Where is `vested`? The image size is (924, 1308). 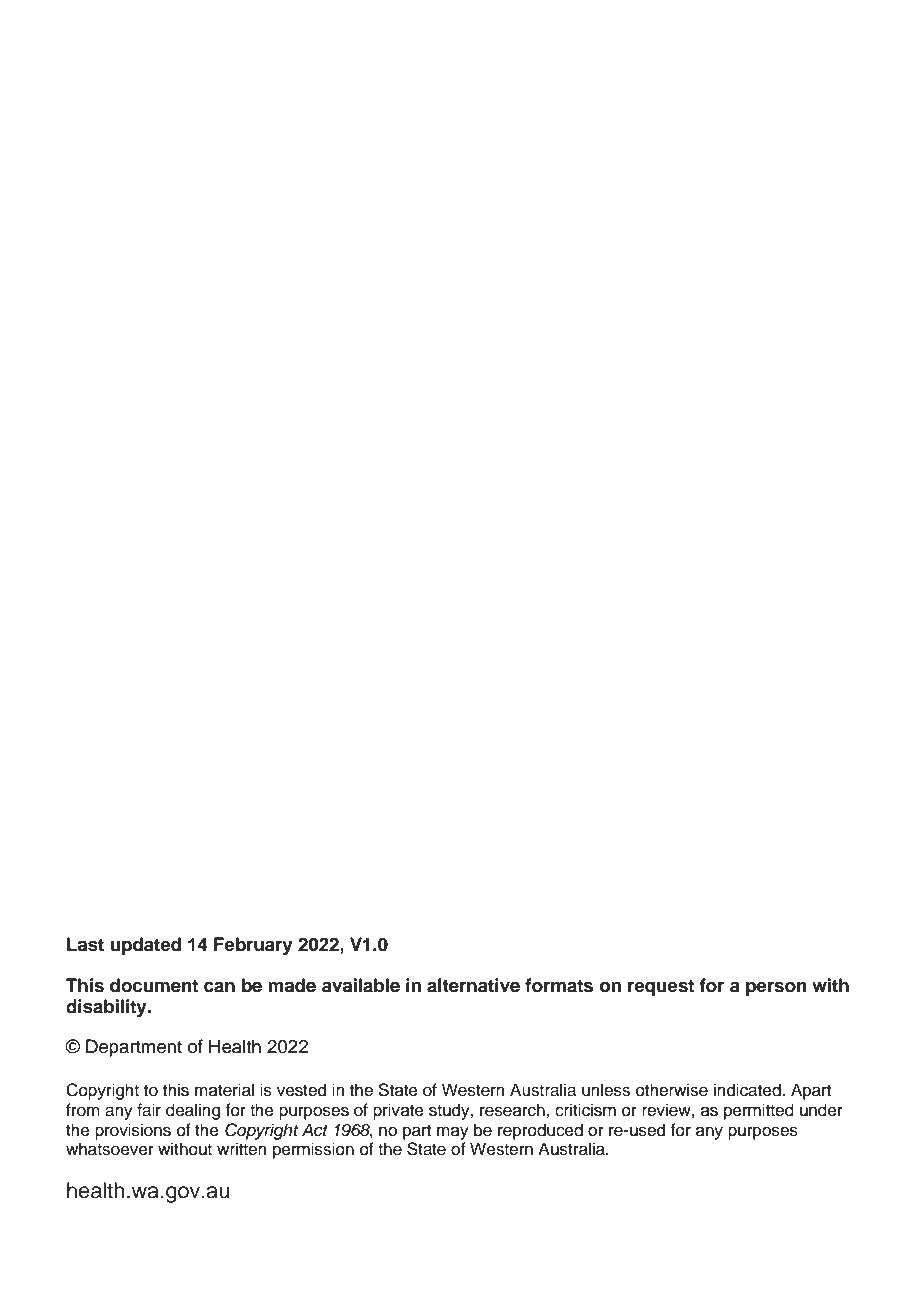 vested is located at coordinates (301, 1090).
